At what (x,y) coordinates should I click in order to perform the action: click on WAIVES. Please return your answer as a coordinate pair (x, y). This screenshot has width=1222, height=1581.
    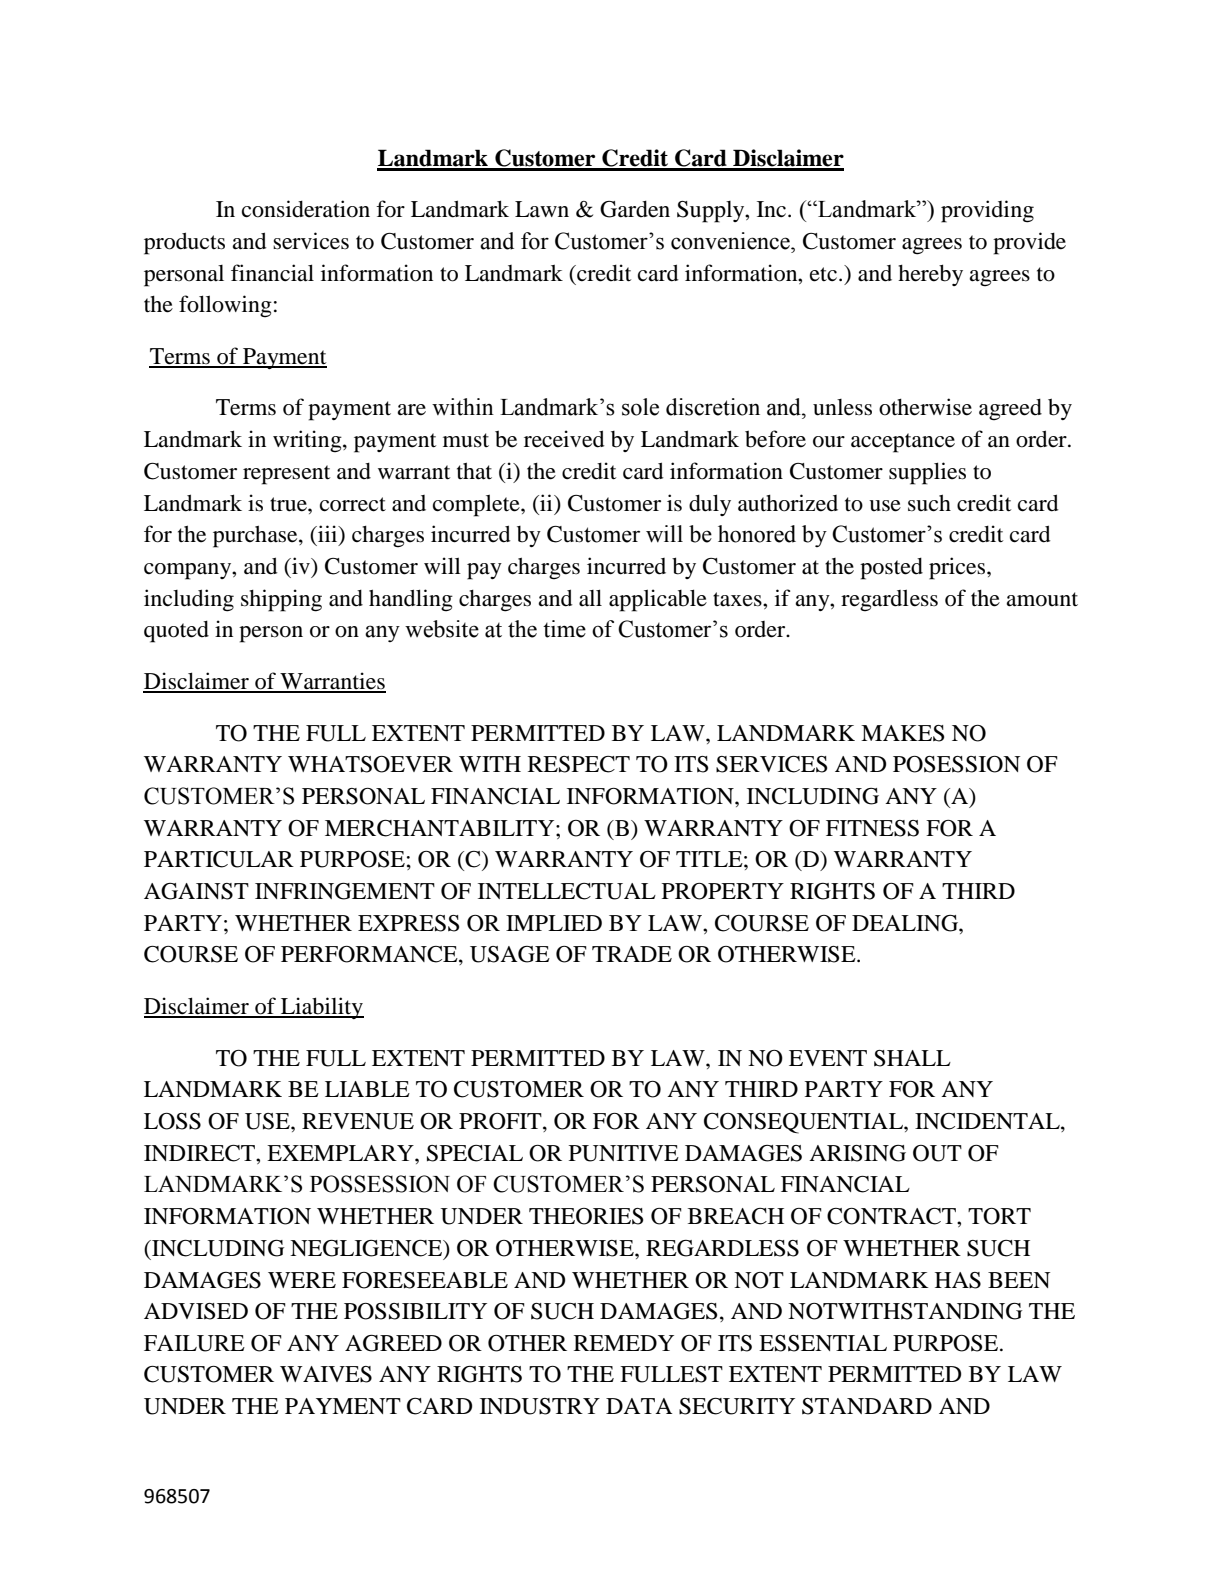
    Looking at the image, I should click on (326, 1374).
